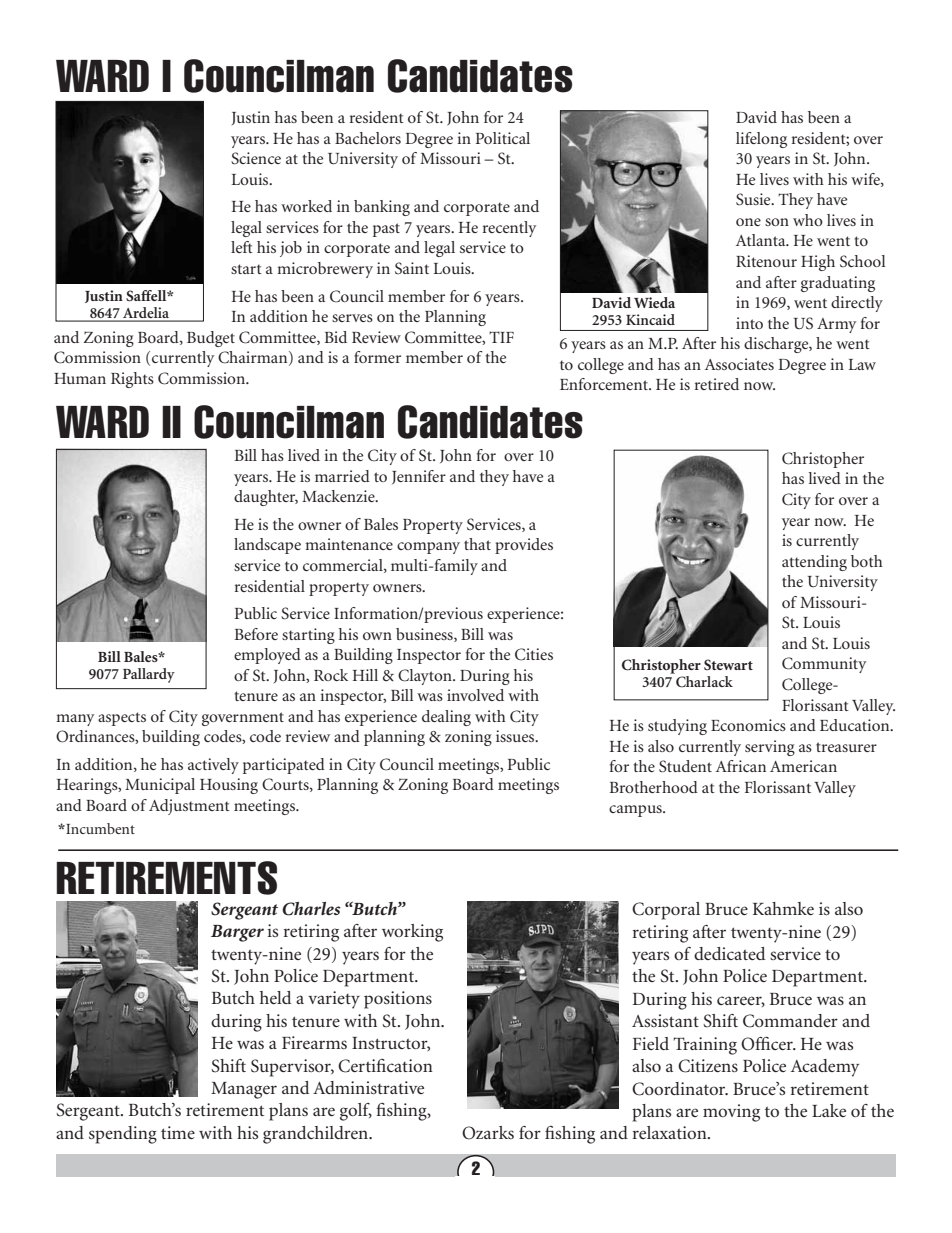 The height and width of the screenshot is (1233, 952). Describe the element at coordinates (377, 357) in the screenshot. I see `former` at that location.
